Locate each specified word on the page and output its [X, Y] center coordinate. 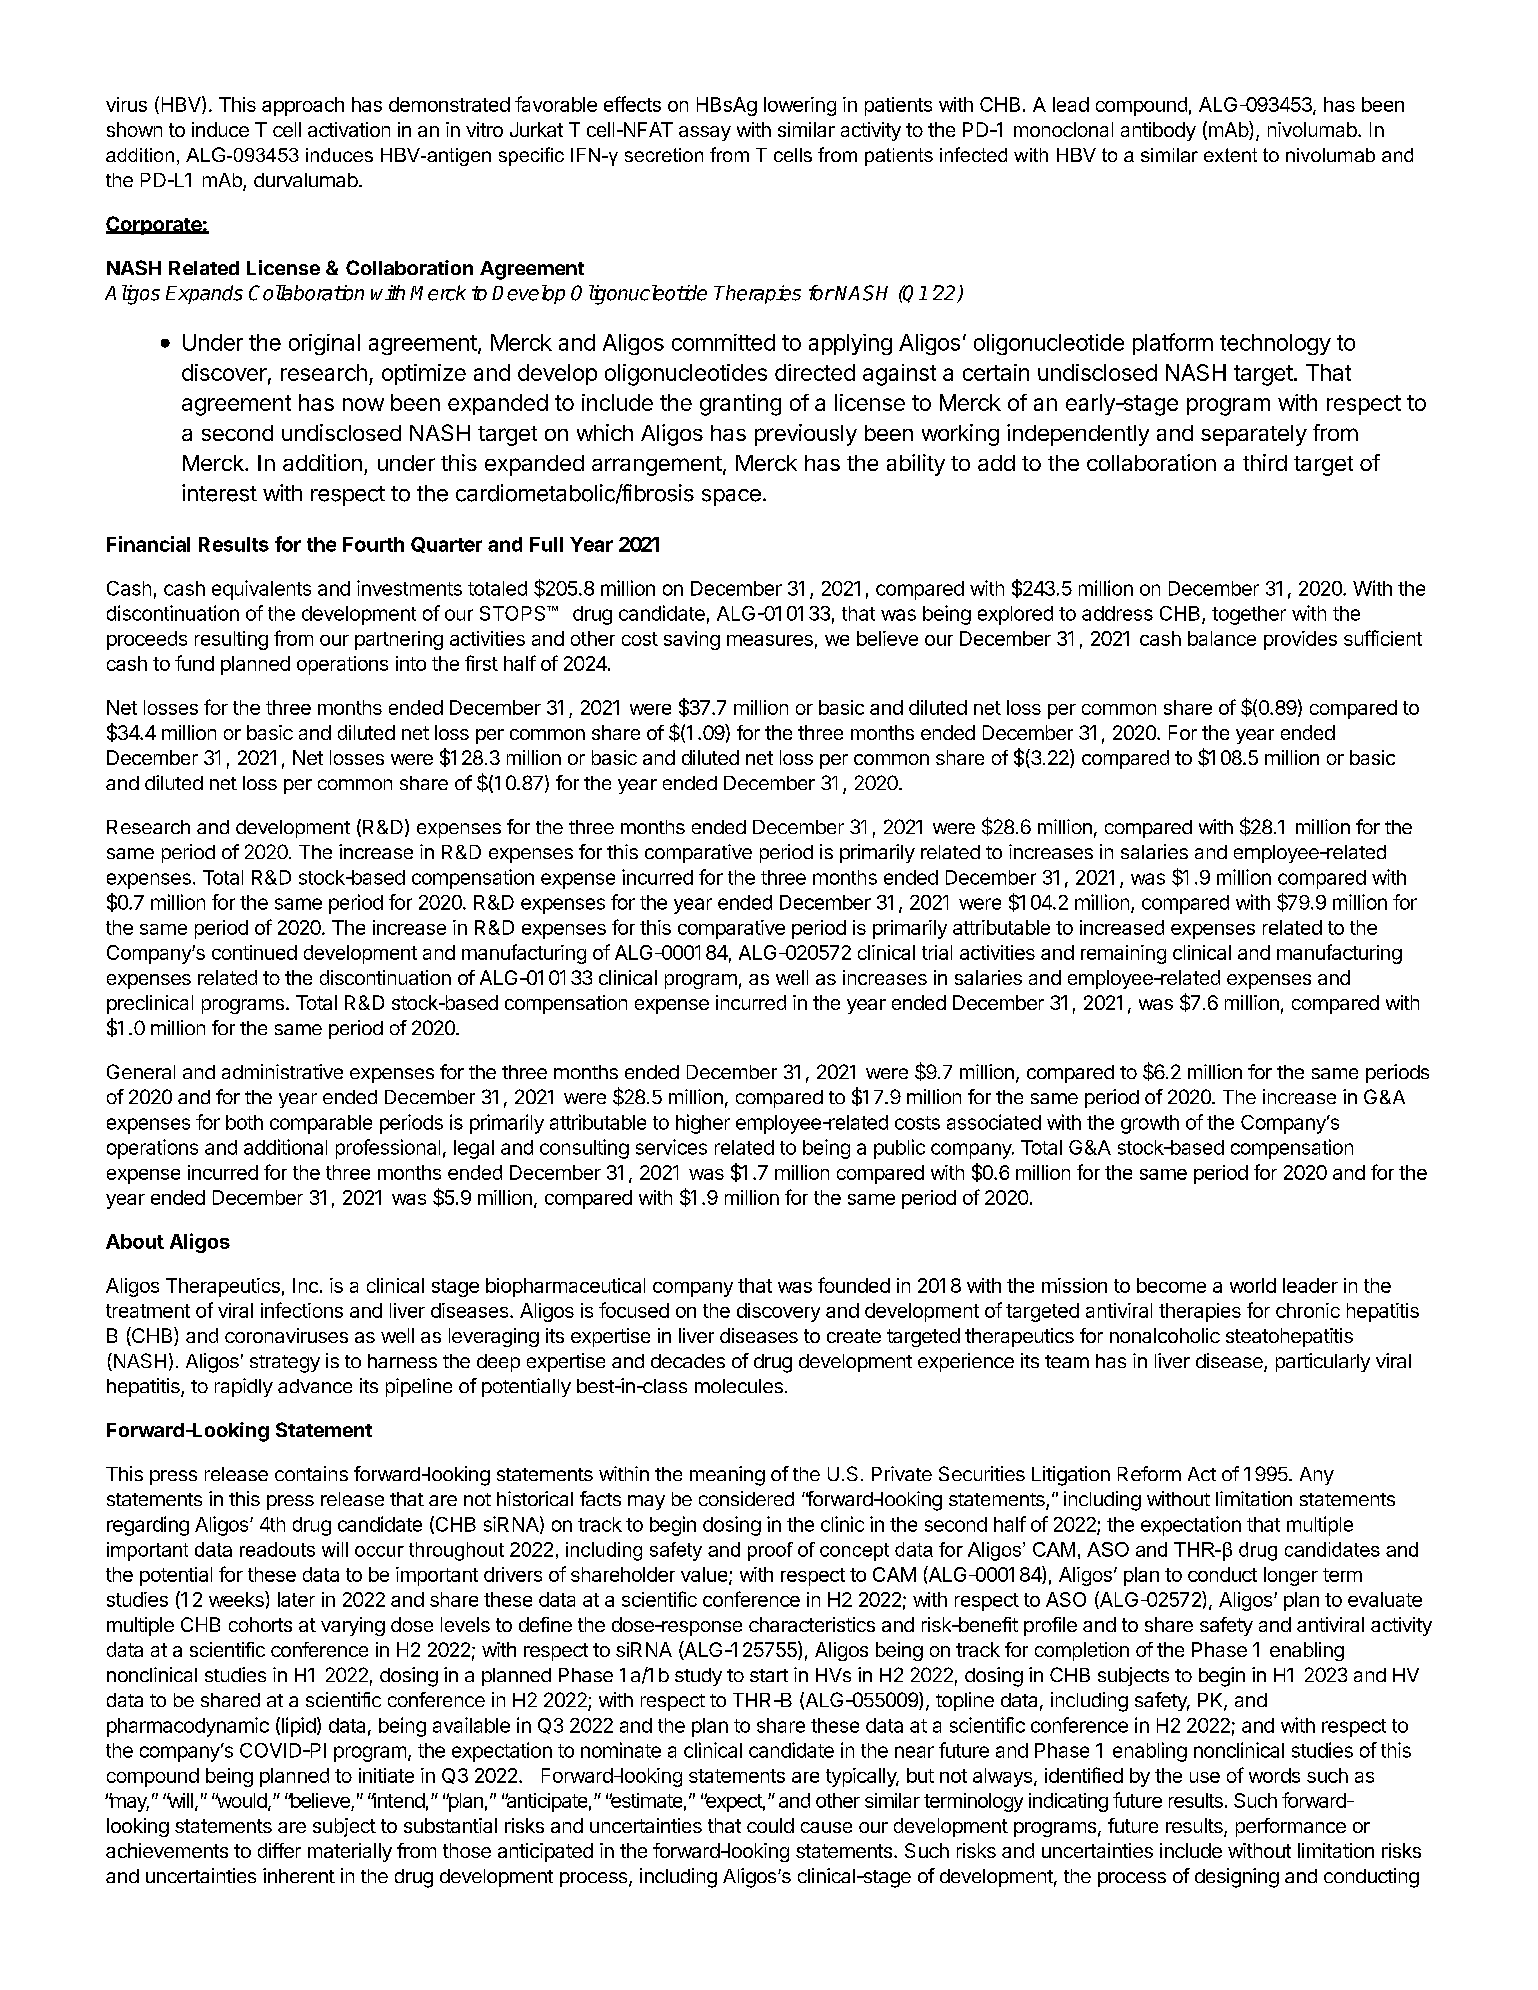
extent [1230, 155]
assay [705, 133]
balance [1222, 638]
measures [770, 640]
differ [279, 1850]
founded [854, 1285]
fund [194, 663]
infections [302, 1310]
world [1253, 1285]
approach [303, 106]
